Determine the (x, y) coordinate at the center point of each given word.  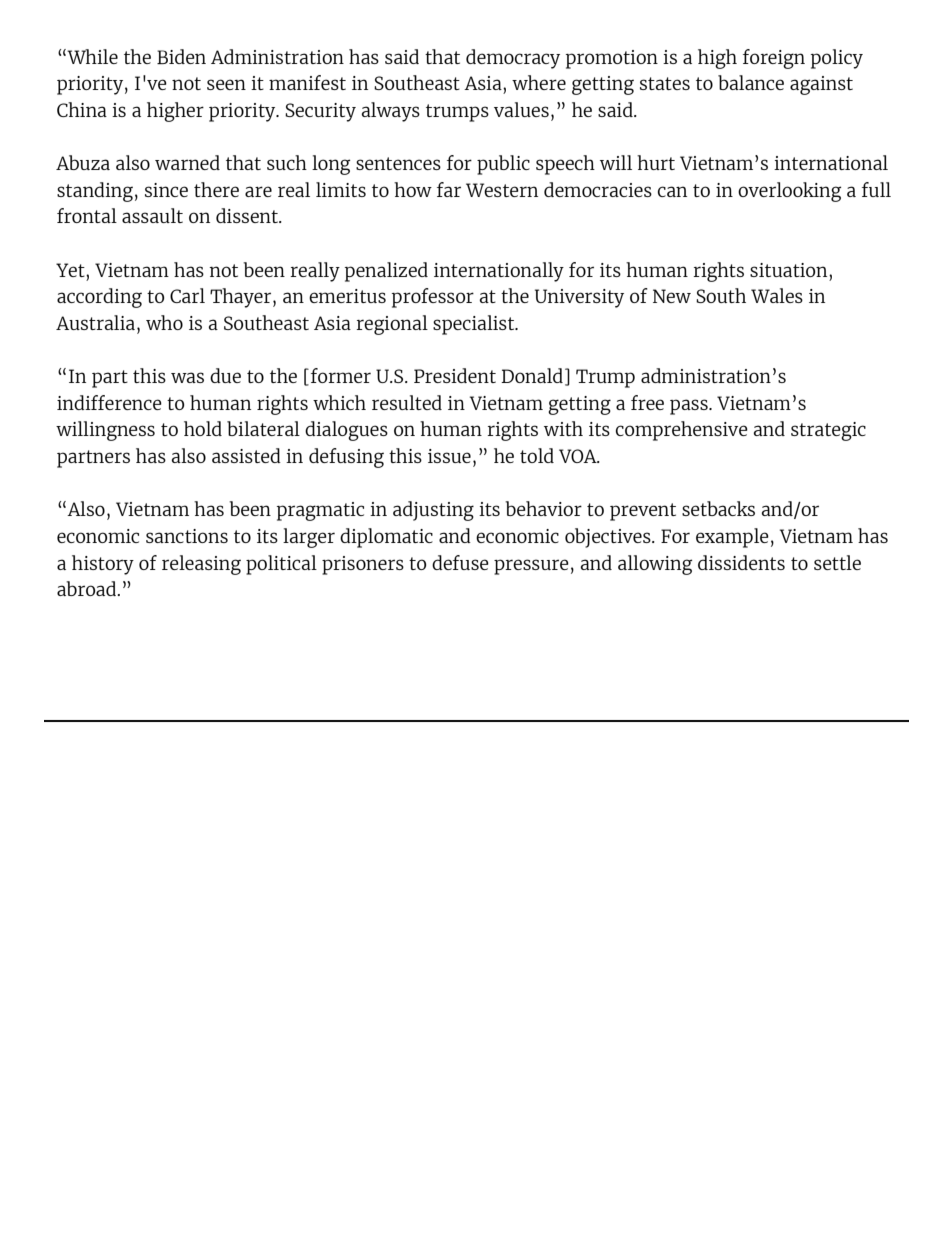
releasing (201, 565)
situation (790, 270)
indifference (109, 402)
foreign (774, 59)
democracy (513, 59)
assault (152, 215)
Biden (181, 56)
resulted (407, 402)
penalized (386, 272)
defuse (460, 562)
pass (690, 407)
